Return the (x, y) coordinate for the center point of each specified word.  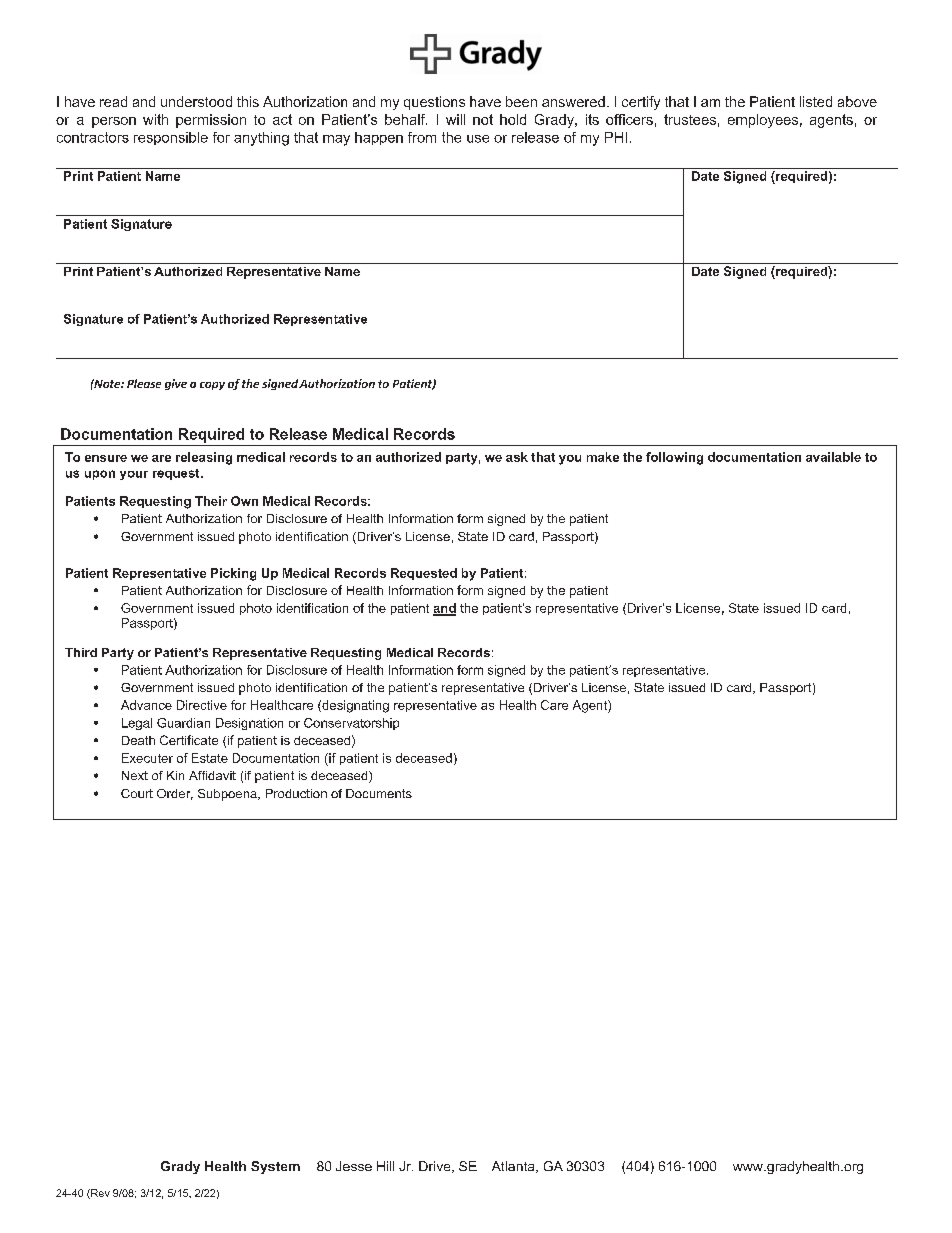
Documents (379, 793)
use (478, 139)
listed (816, 101)
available (833, 457)
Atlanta (514, 1167)
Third (81, 652)
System (275, 1167)
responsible (171, 138)
